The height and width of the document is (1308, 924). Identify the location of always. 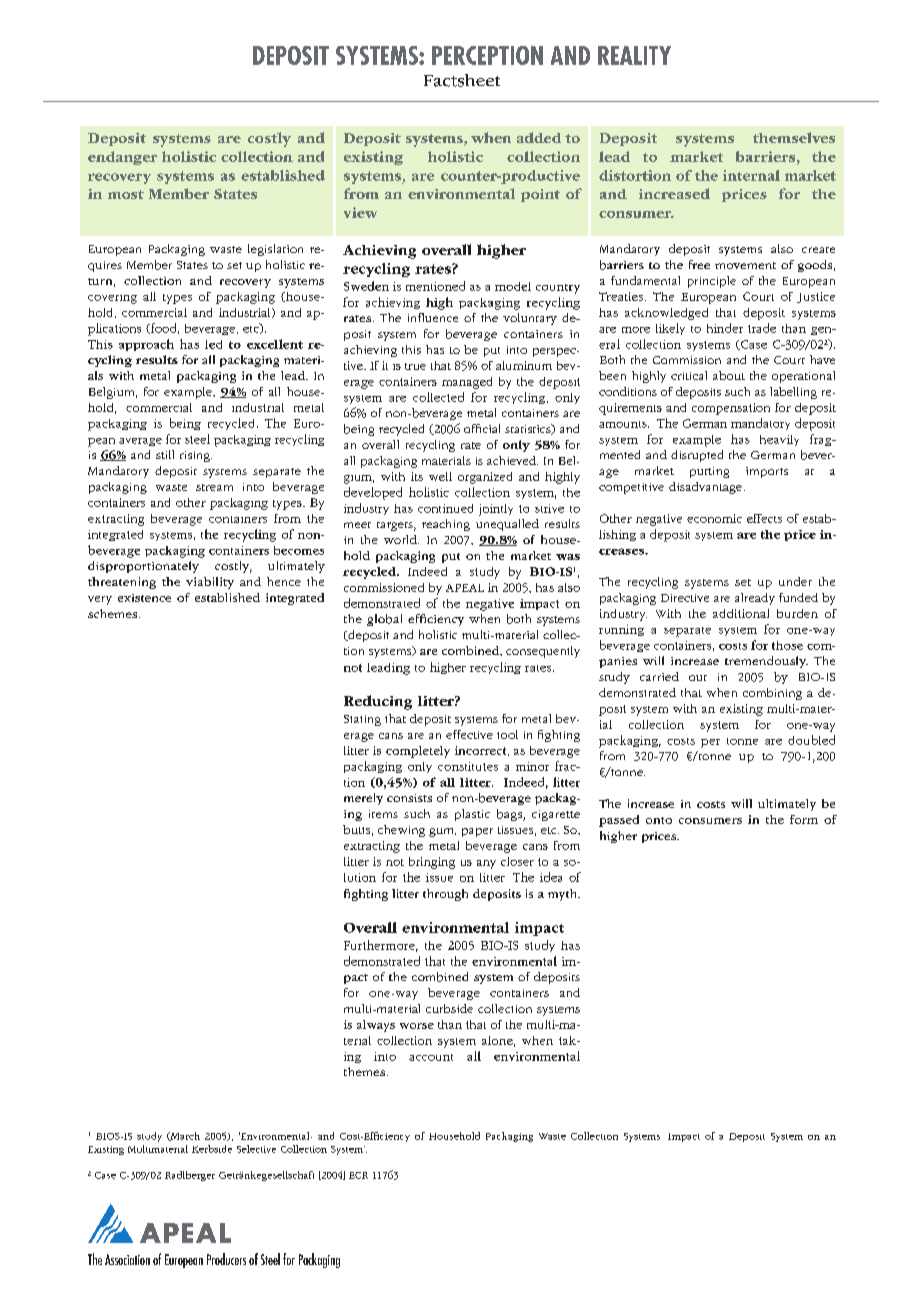
(376, 1026).
